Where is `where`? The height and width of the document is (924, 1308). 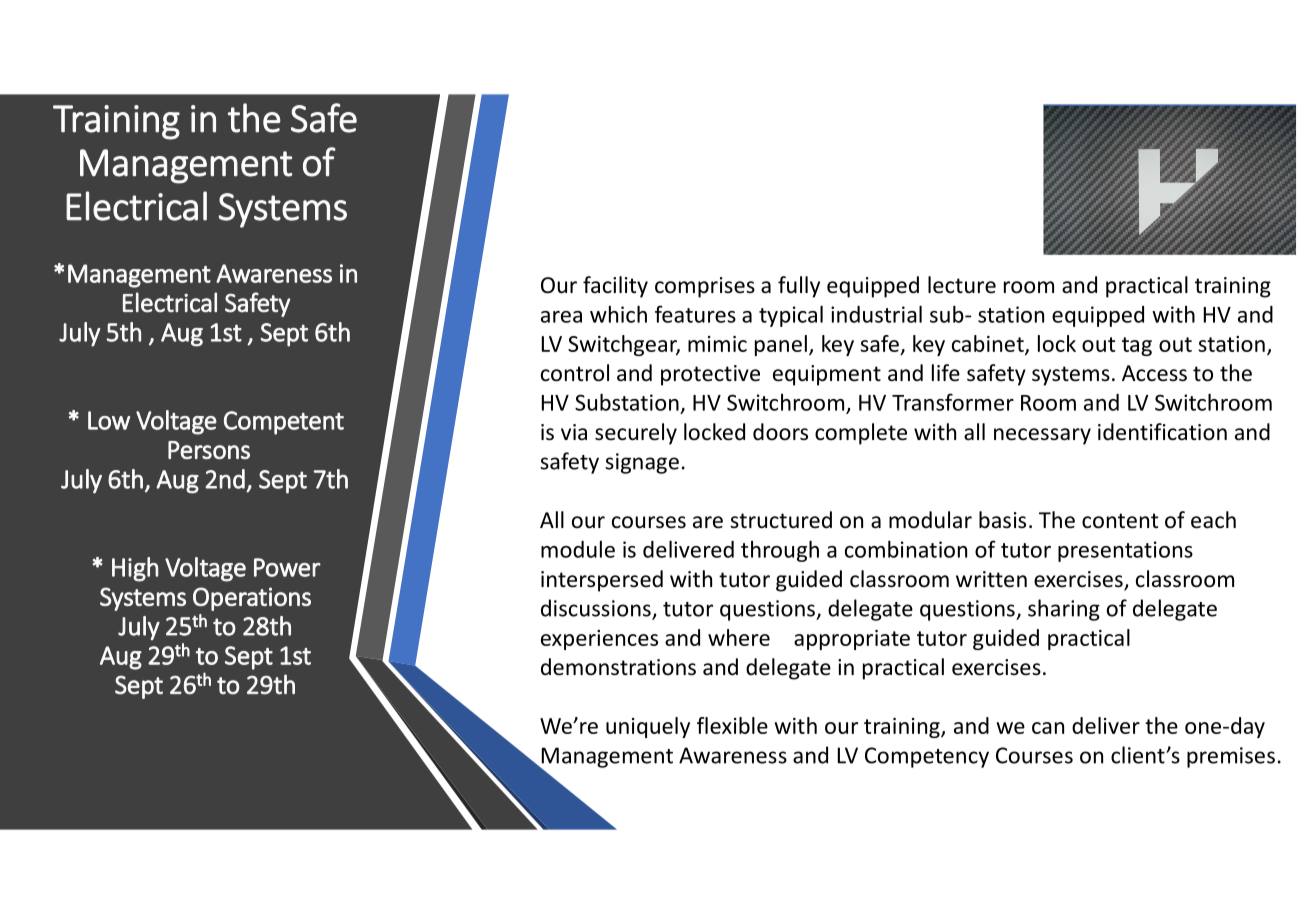 where is located at coordinates (739, 637).
